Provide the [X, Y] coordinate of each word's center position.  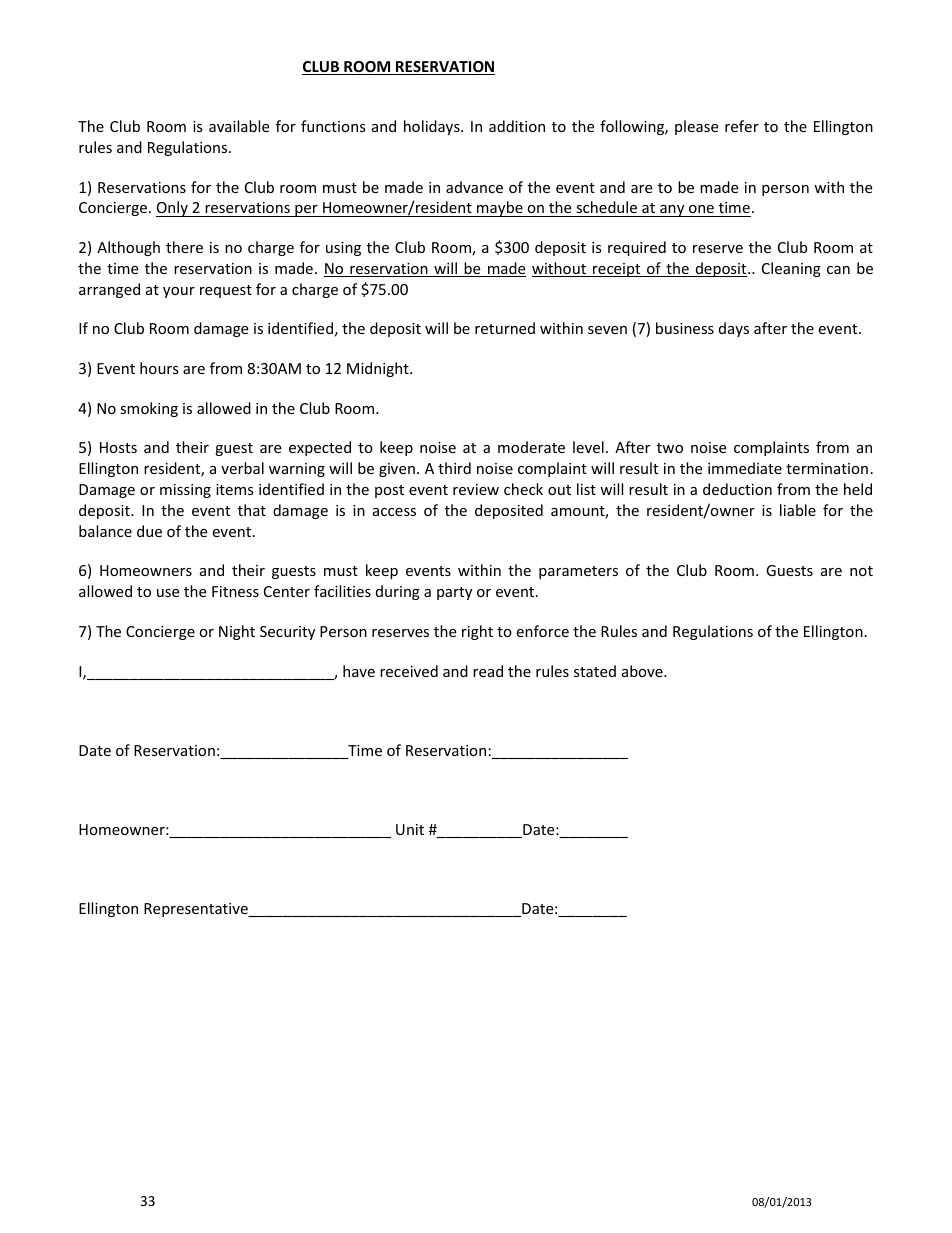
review [476, 489]
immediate [745, 468]
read [488, 671]
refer [742, 126]
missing [185, 491]
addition [517, 126]
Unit [410, 829]
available [239, 126]
